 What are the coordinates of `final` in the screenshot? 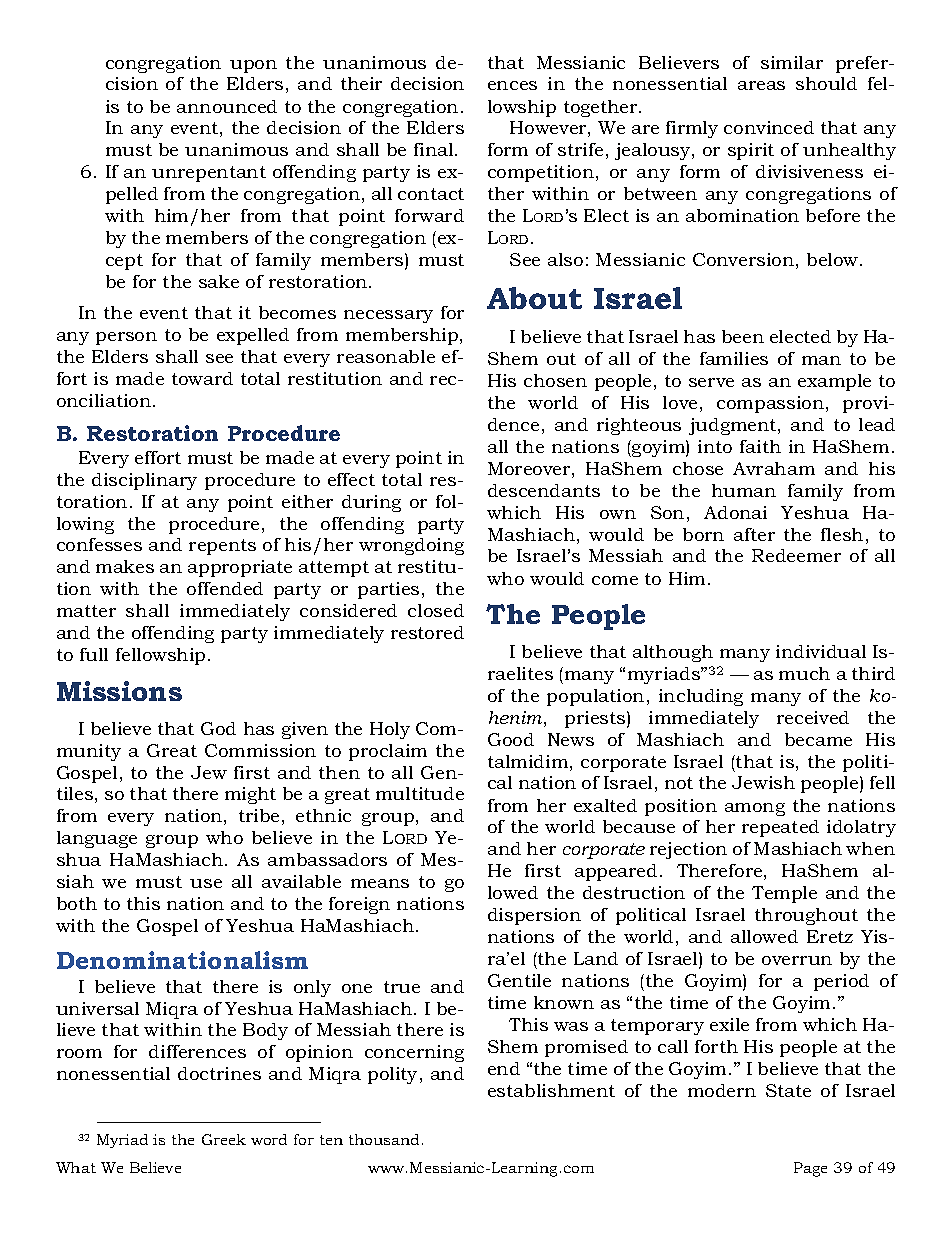 It's located at (435, 149).
